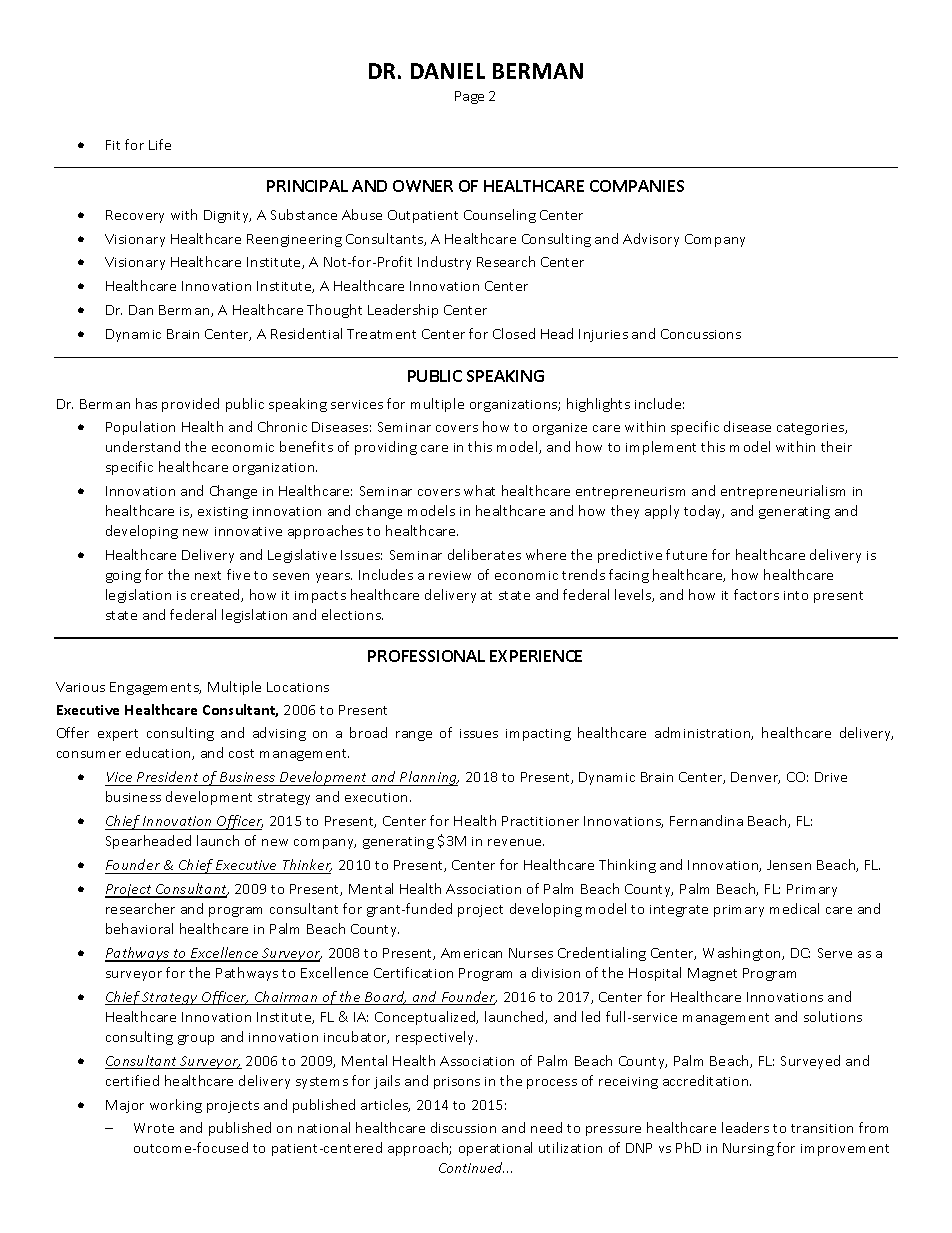 This screenshot has width=952, height=1233. What do you see at coordinates (469, 97) in the screenshot?
I see `Page` at bounding box center [469, 97].
